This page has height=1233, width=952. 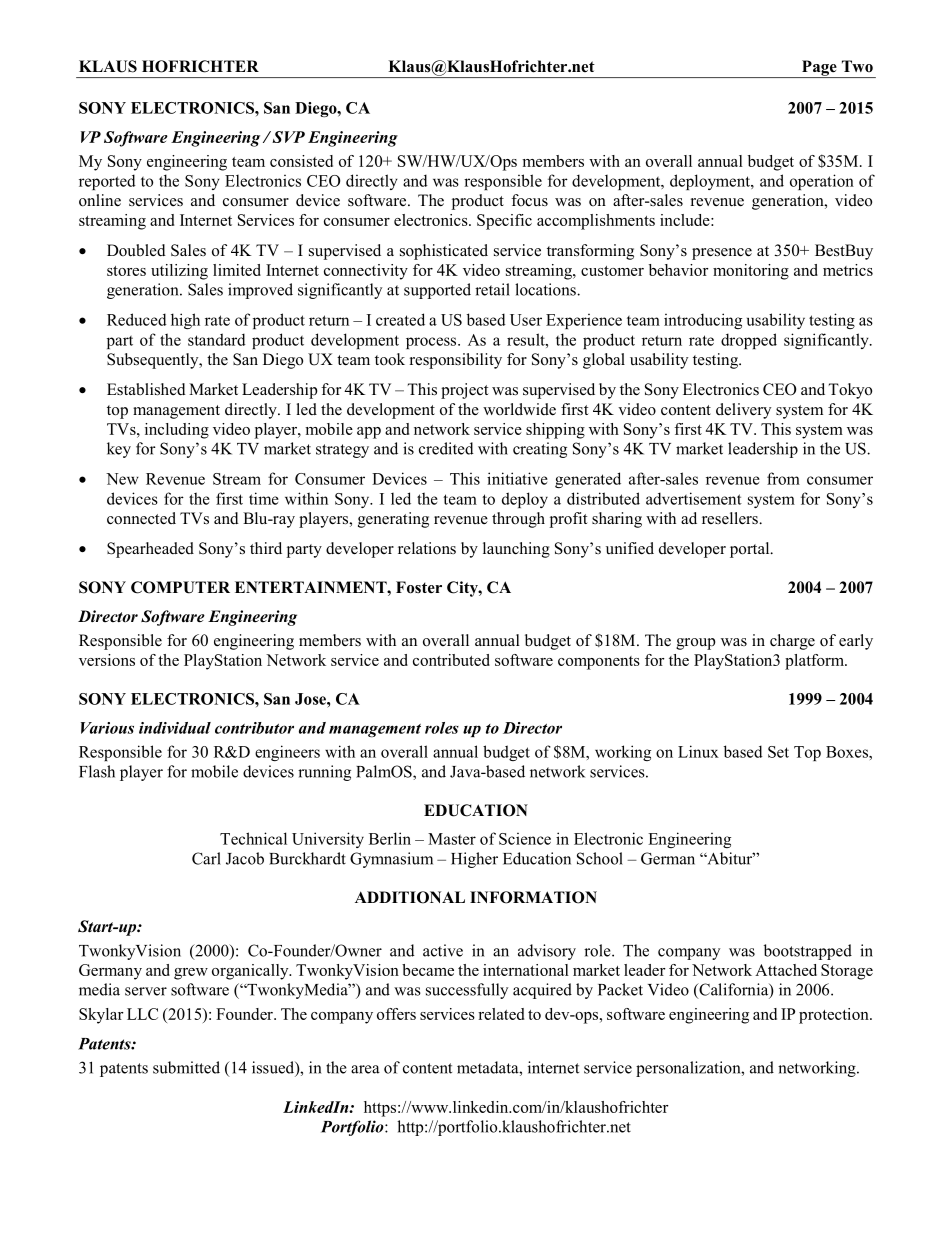 What do you see at coordinates (186, 1067) in the page?
I see `submitted` at bounding box center [186, 1067].
